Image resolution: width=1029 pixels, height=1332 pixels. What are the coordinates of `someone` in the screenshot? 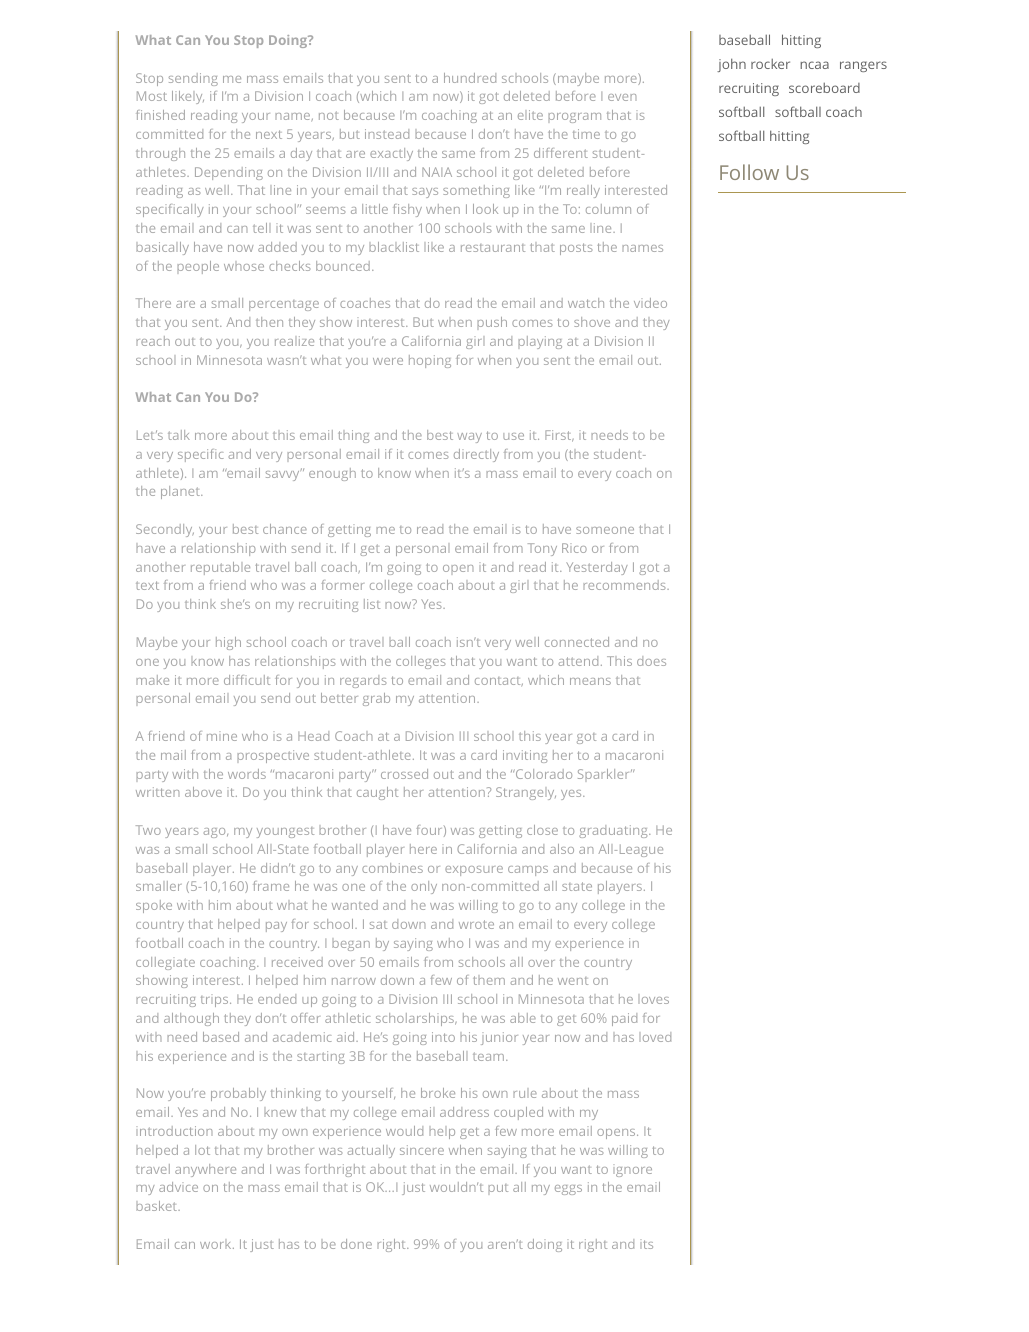 It's located at (605, 530).
